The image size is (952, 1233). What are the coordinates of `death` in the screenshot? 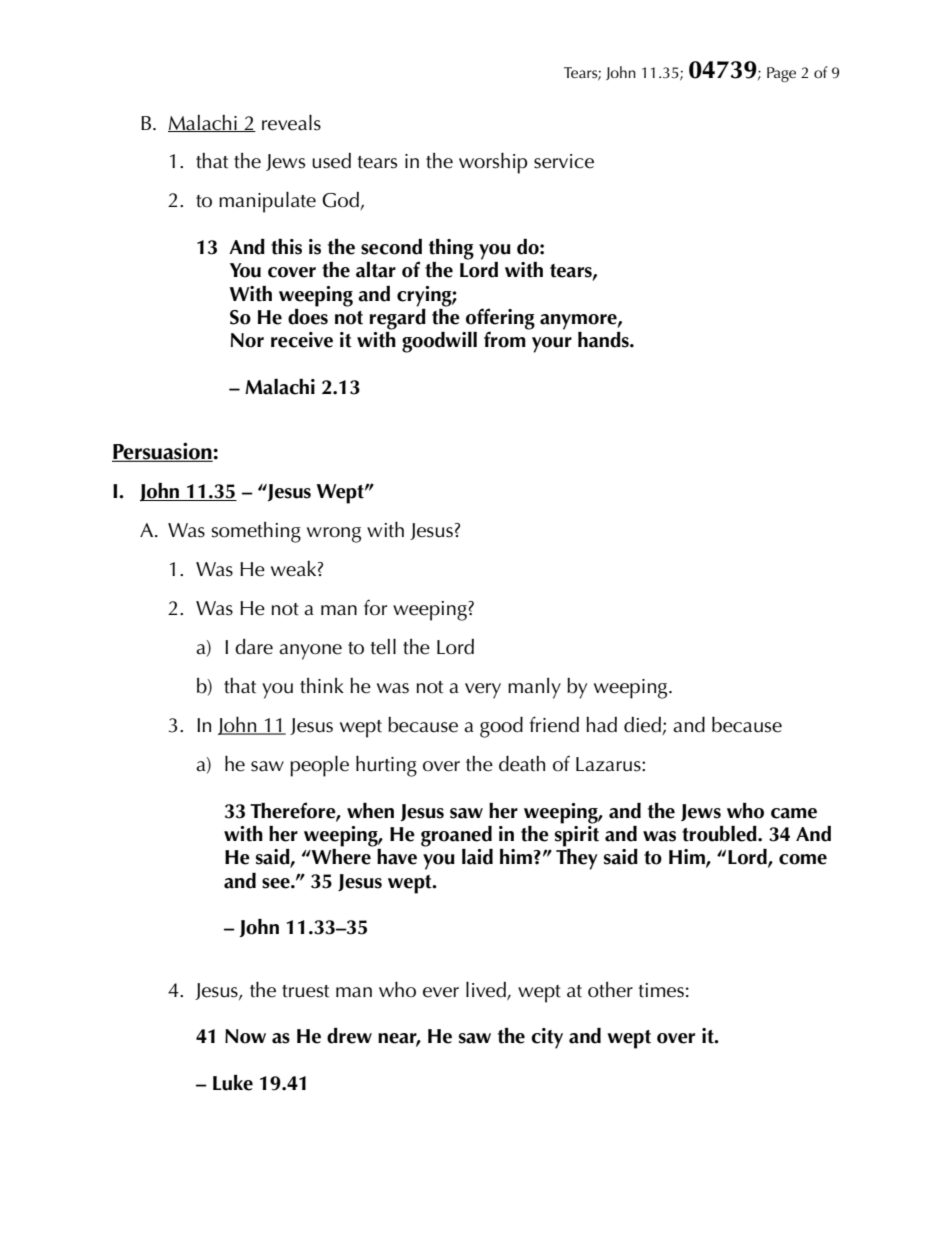 It's located at (522, 764).
